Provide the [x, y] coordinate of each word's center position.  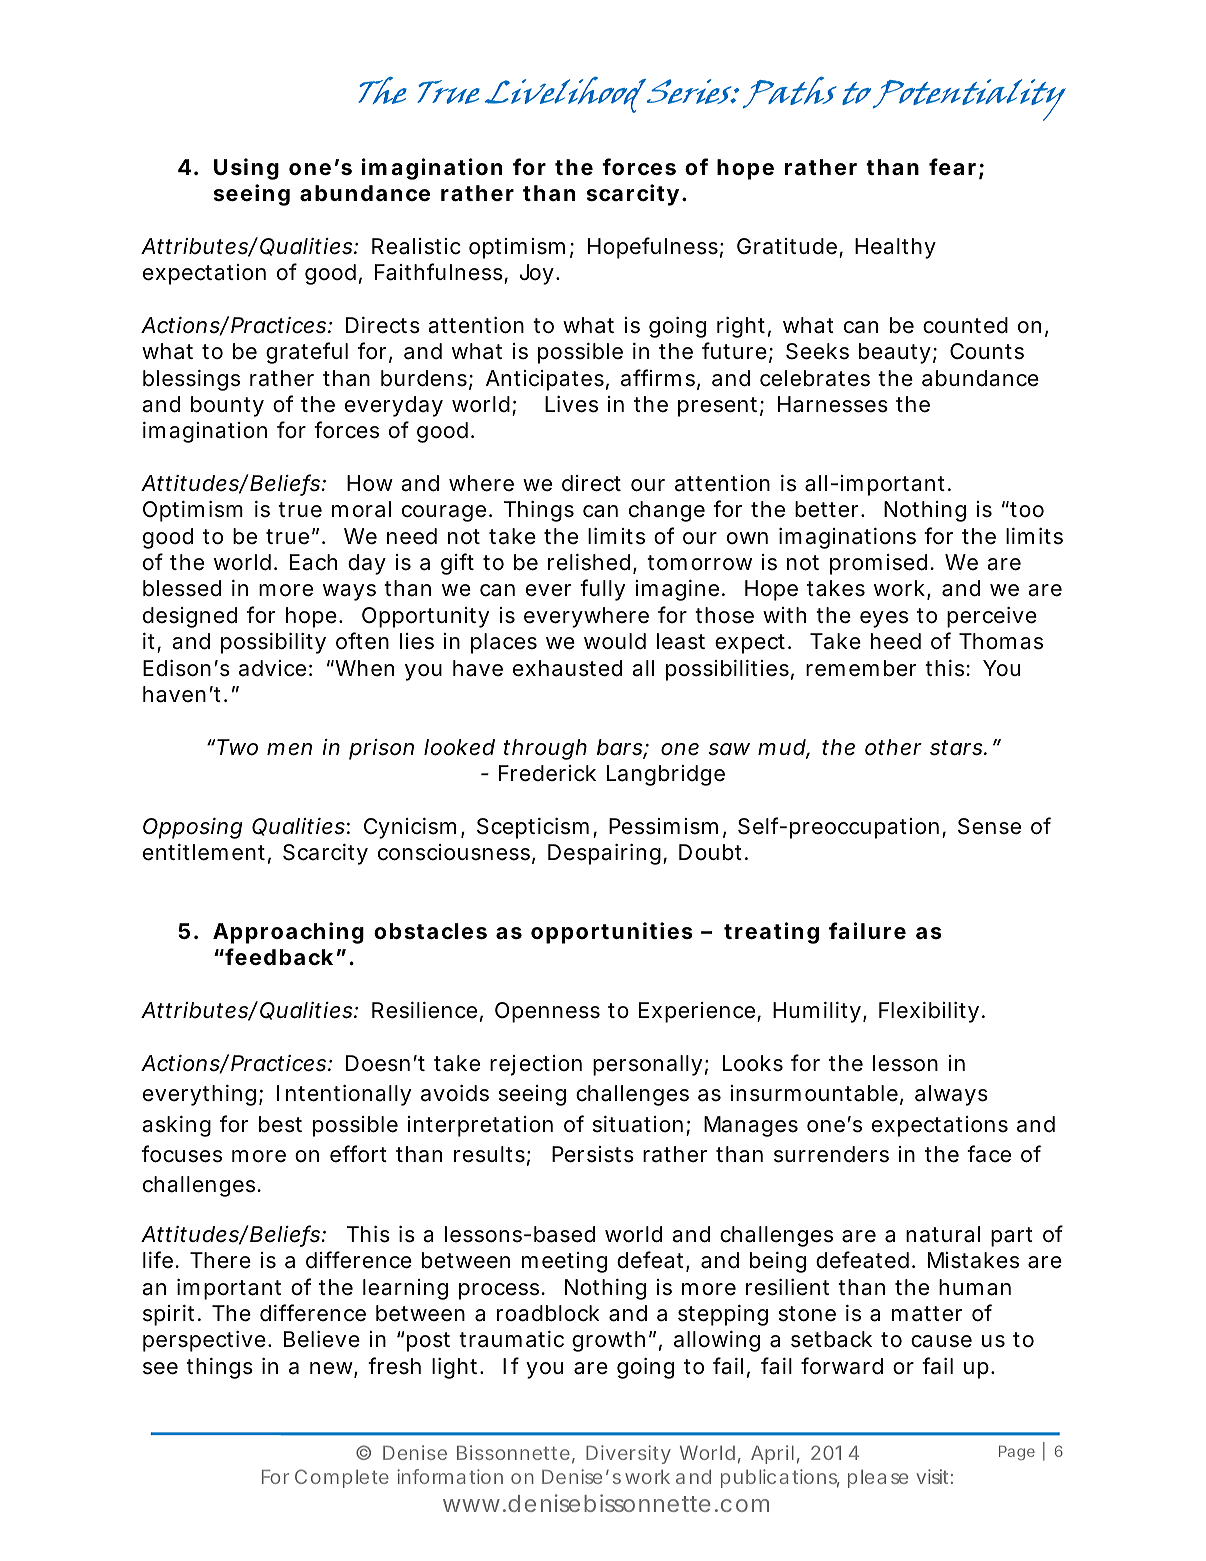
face [989, 1154]
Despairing [604, 854]
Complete [342, 1478]
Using [246, 169]
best [280, 1124]
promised [878, 564]
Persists [593, 1154]
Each [313, 562]
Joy [537, 274]
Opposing [193, 828]
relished [589, 562]
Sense [989, 826]
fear [952, 167]
